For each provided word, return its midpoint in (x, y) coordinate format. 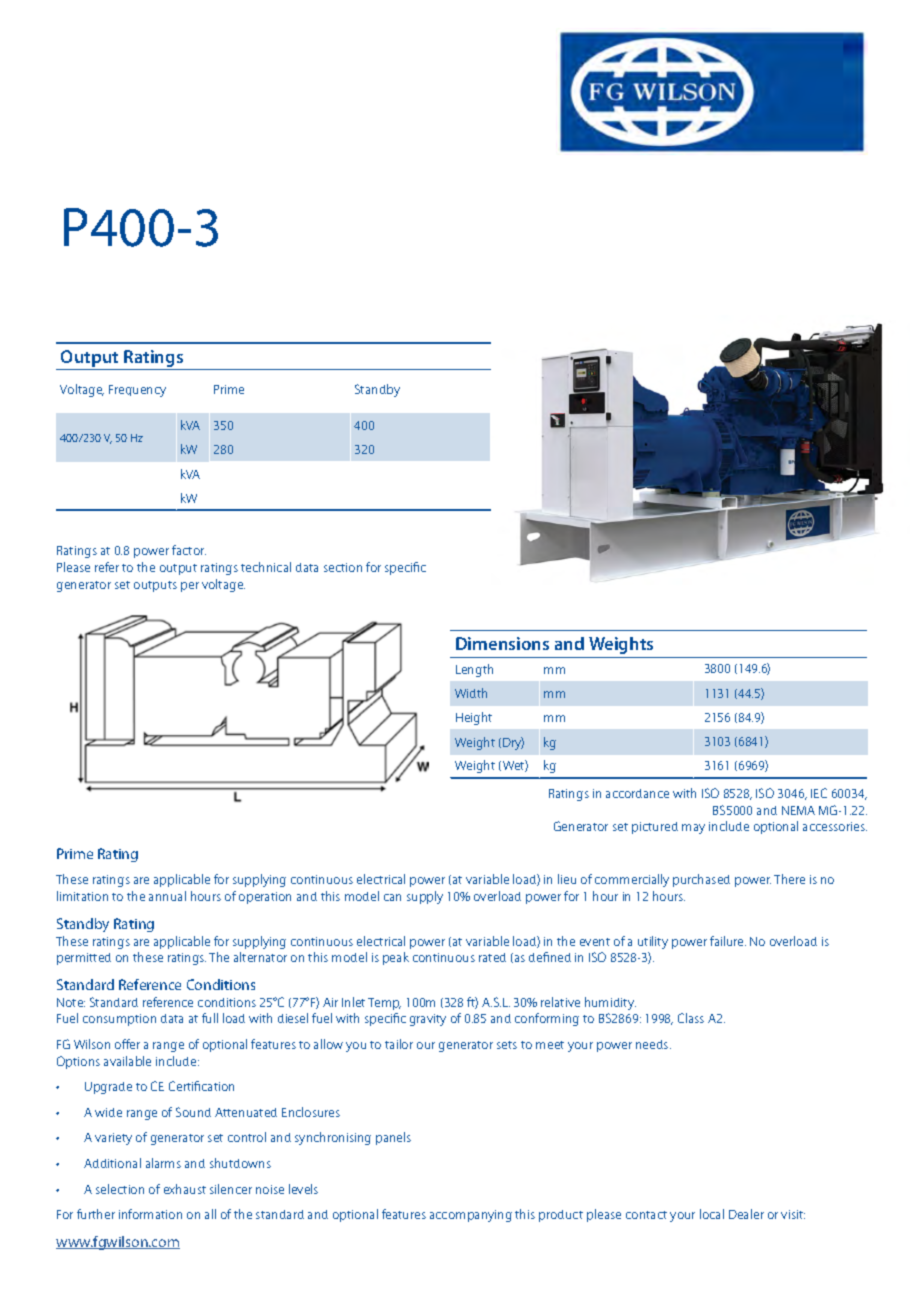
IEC (819, 793)
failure (728, 941)
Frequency (137, 391)
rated (492, 957)
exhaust (185, 1189)
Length (474, 670)
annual (167, 896)
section (343, 567)
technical (266, 567)
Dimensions (502, 643)
